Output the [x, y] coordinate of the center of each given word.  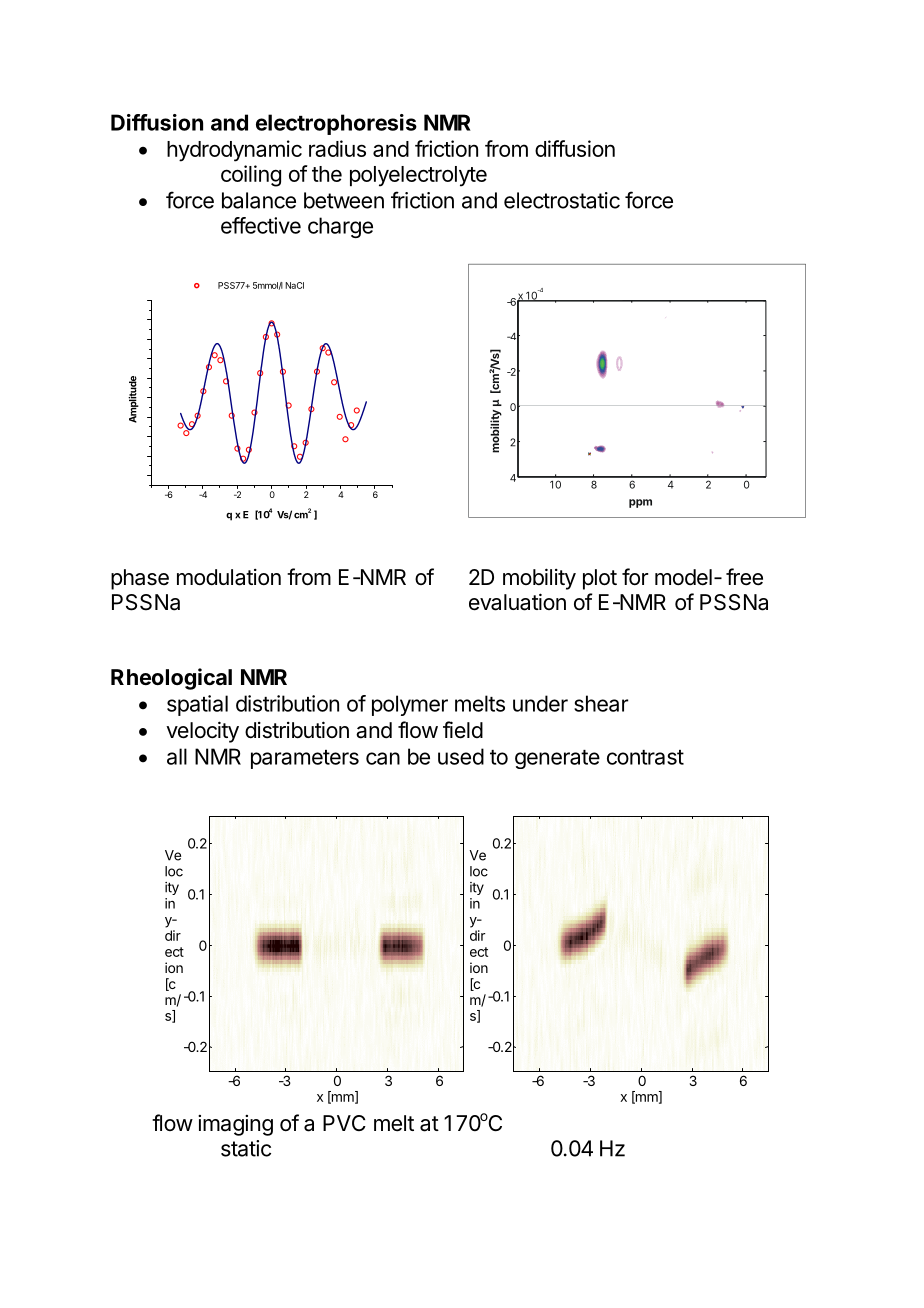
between [344, 200]
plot [600, 579]
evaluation [517, 602]
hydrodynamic [234, 151]
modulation [229, 577]
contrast [645, 757]
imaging [235, 1125]
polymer [410, 705]
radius [337, 148]
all [177, 756]
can [383, 758]
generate [557, 759]
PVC [344, 1123]
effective [261, 225]
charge [340, 227]
